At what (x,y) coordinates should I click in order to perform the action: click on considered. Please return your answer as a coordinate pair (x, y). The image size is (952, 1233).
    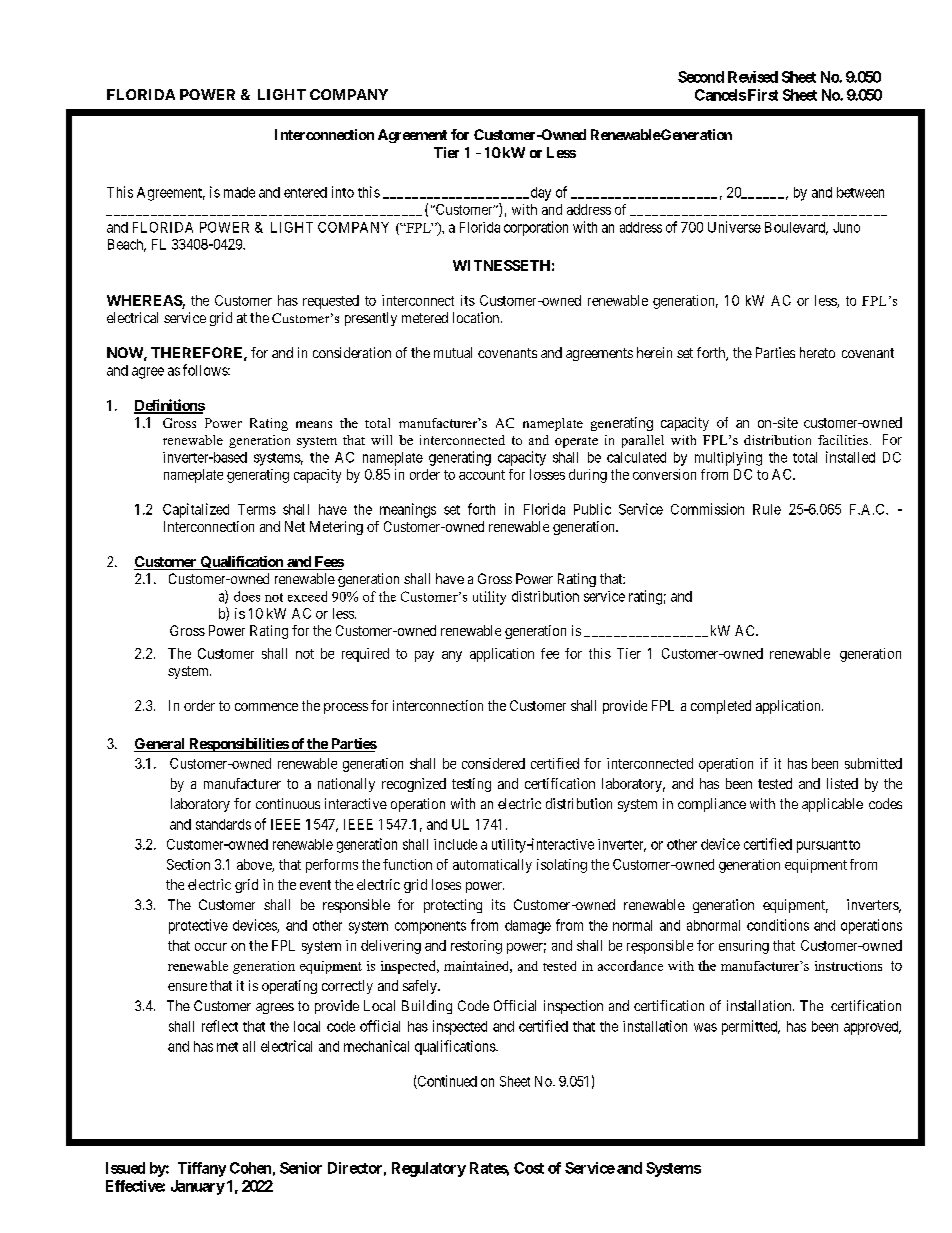
    Looking at the image, I should click on (493, 763).
